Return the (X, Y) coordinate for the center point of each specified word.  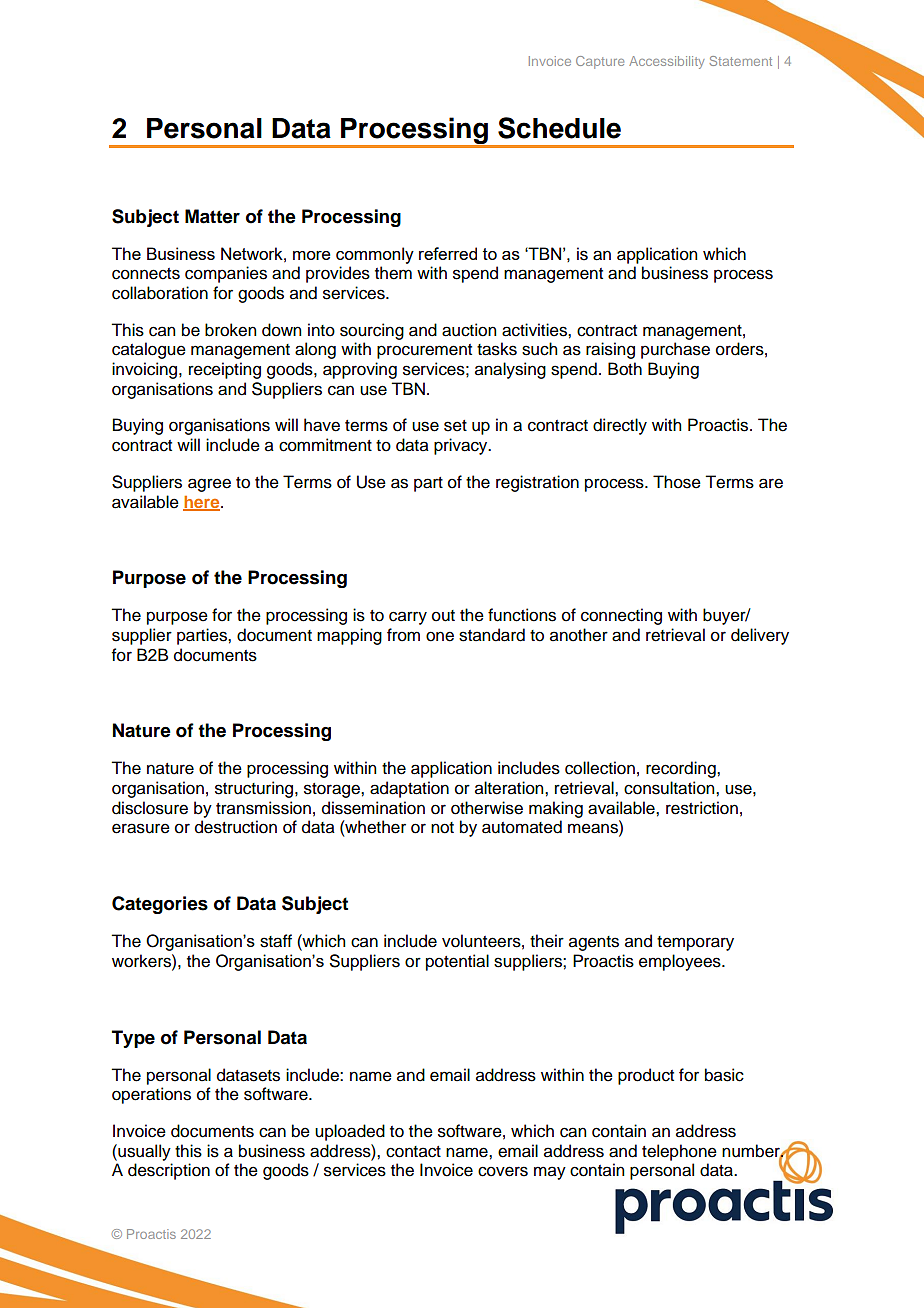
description (169, 1171)
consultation (670, 788)
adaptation (409, 789)
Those (677, 482)
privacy (462, 446)
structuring (255, 789)
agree (209, 485)
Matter (212, 216)
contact (413, 1152)
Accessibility (667, 62)
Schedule (559, 128)
